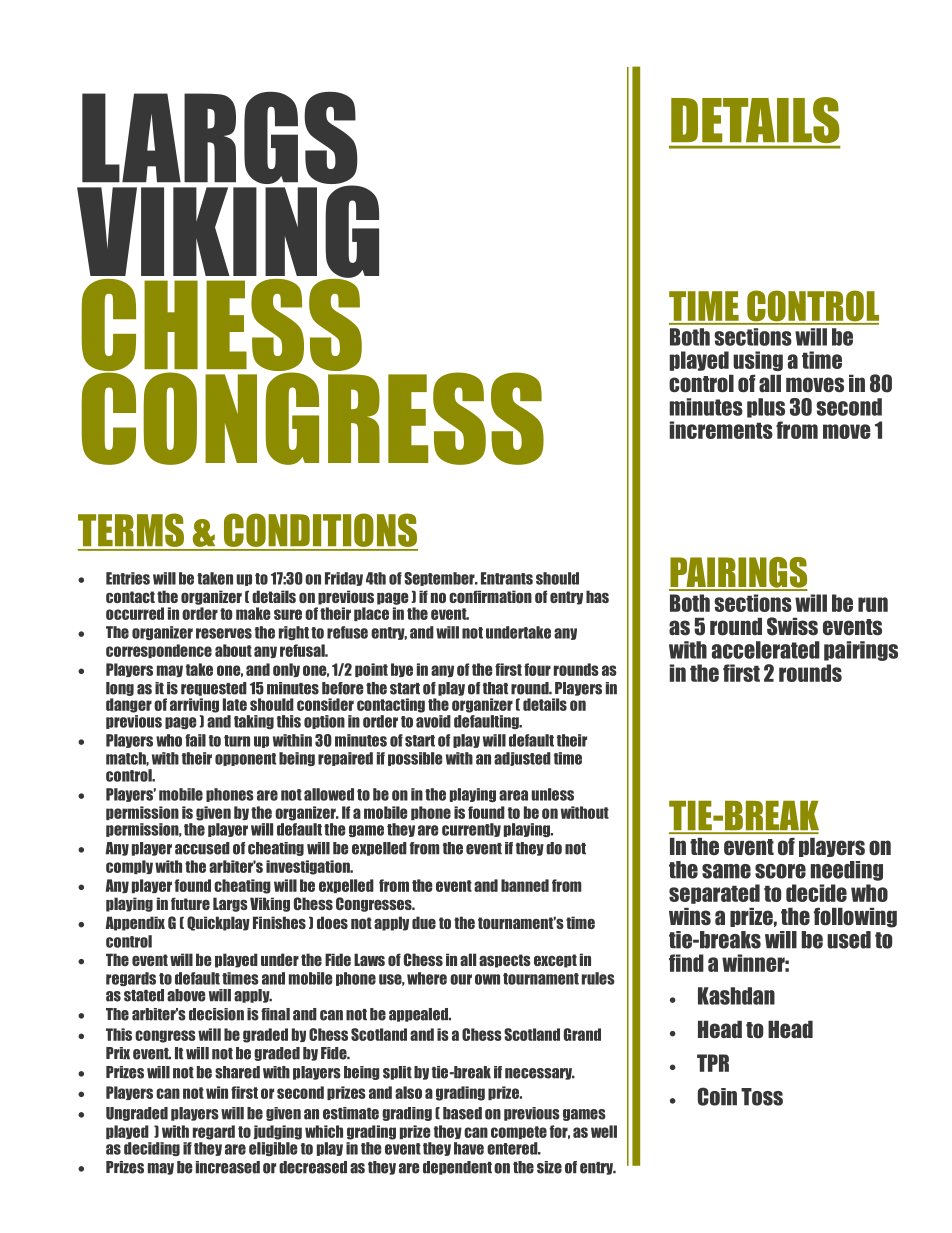  Describe the element at coordinates (469, 1148) in the page. I see `have` at that location.
